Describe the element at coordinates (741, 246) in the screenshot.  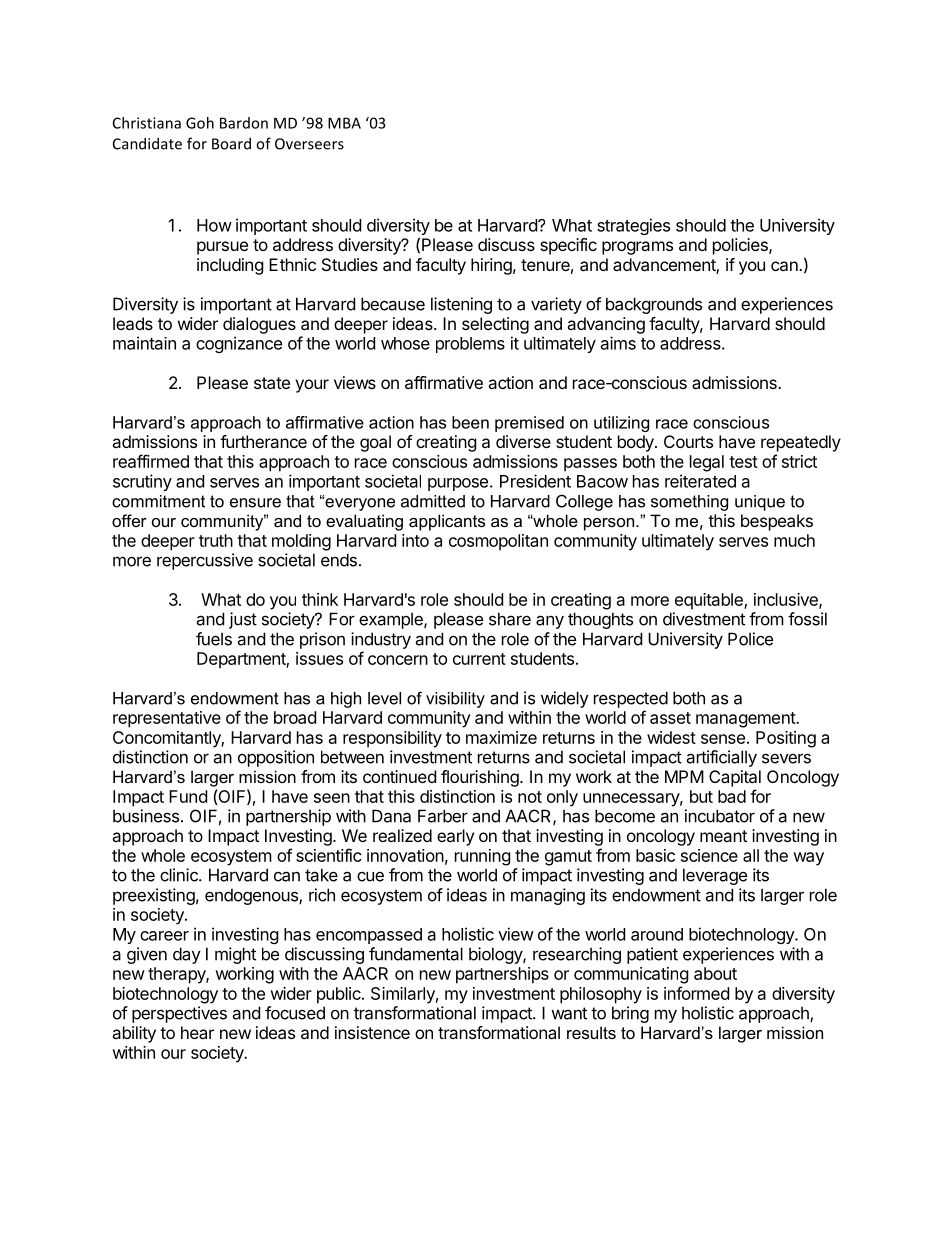
I see `policies` at that location.
